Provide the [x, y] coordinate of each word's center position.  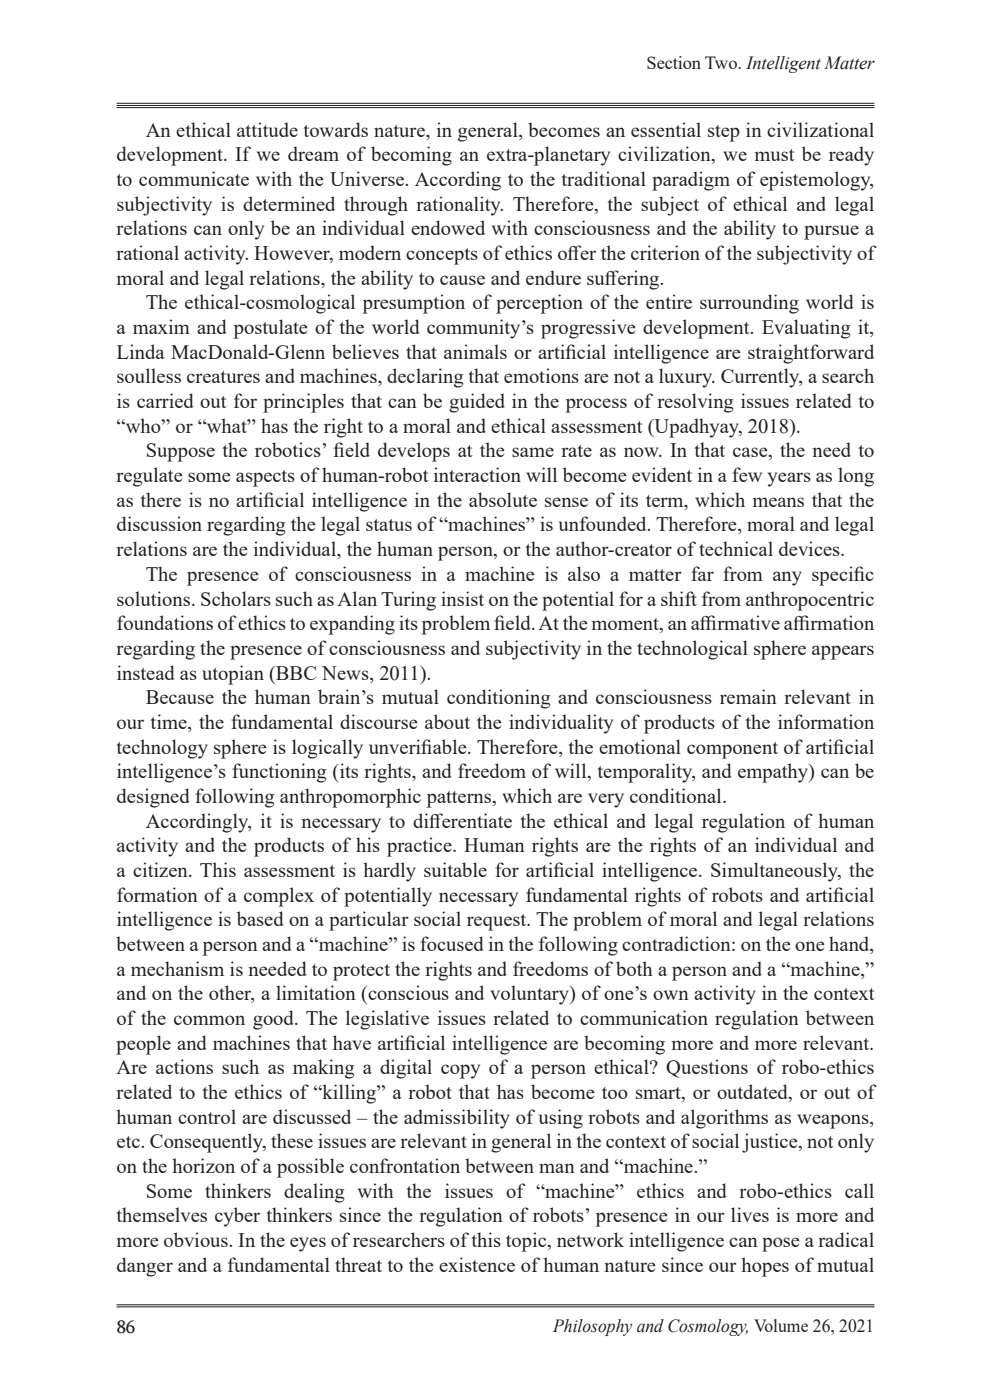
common [209, 1020]
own [671, 995]
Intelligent [783, 64]
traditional [604, 178]
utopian [233, 675]
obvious [197, 1239]
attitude [267, 129]
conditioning [498, 699]
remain [748, 696]
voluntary [530, 995]
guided [477, 403]
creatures [223, 377]
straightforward [811, 354]
